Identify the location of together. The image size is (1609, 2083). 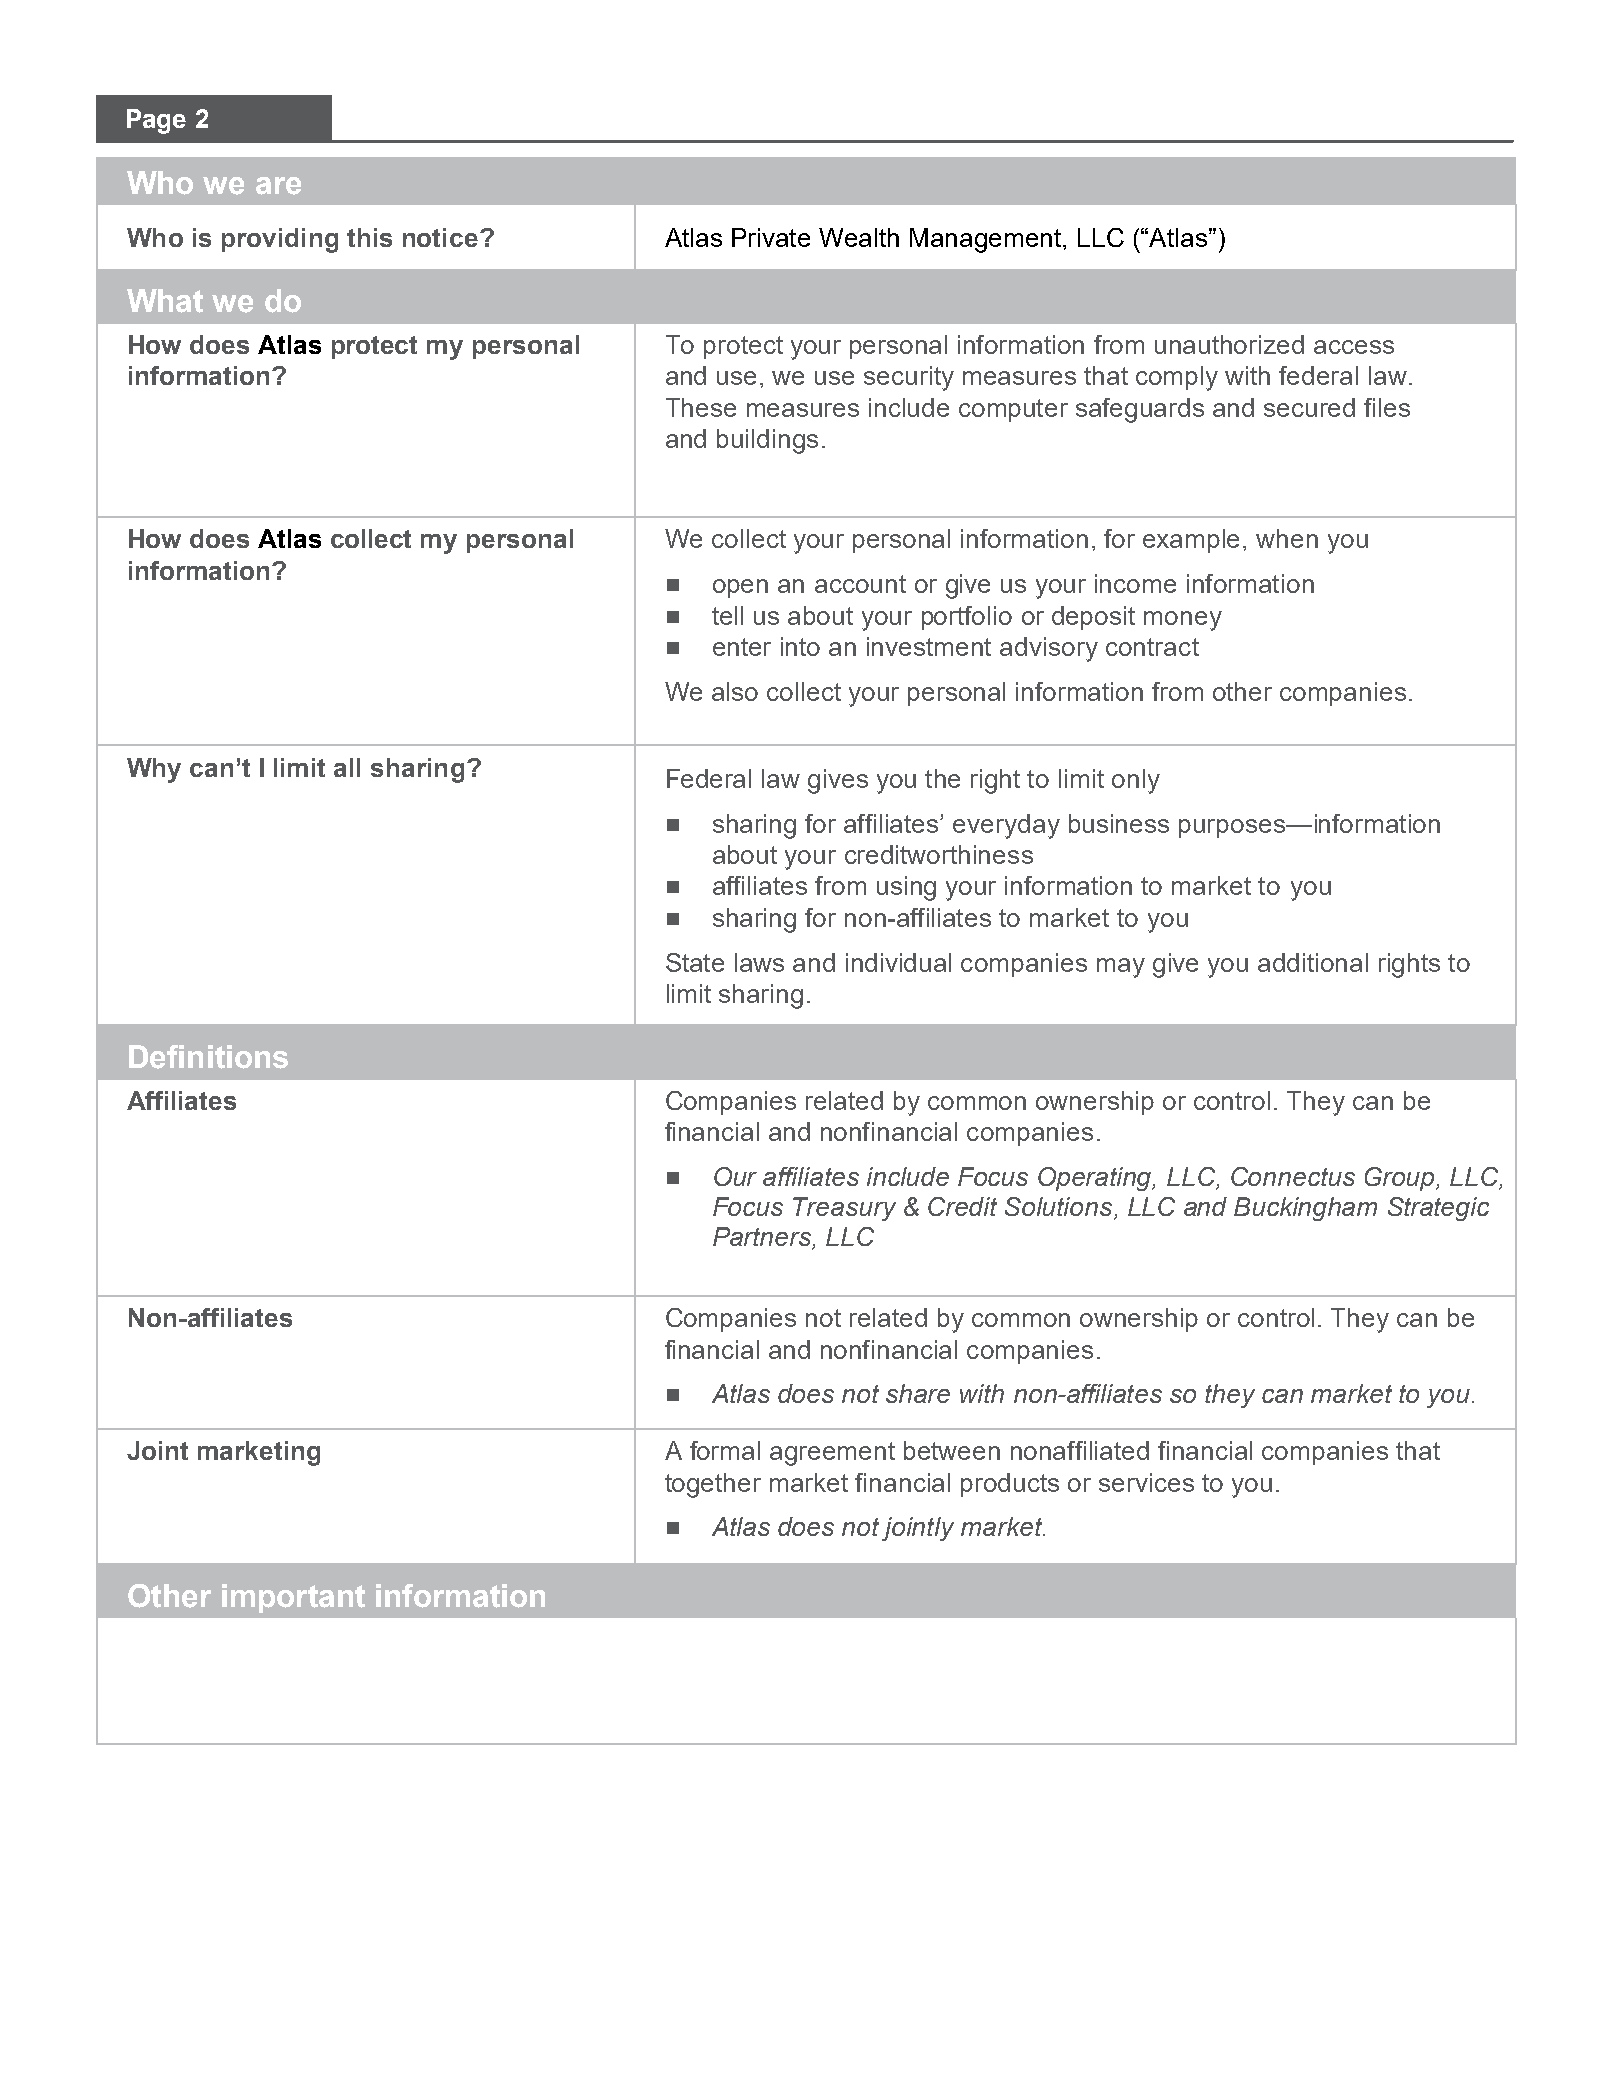
(713, 1485).
